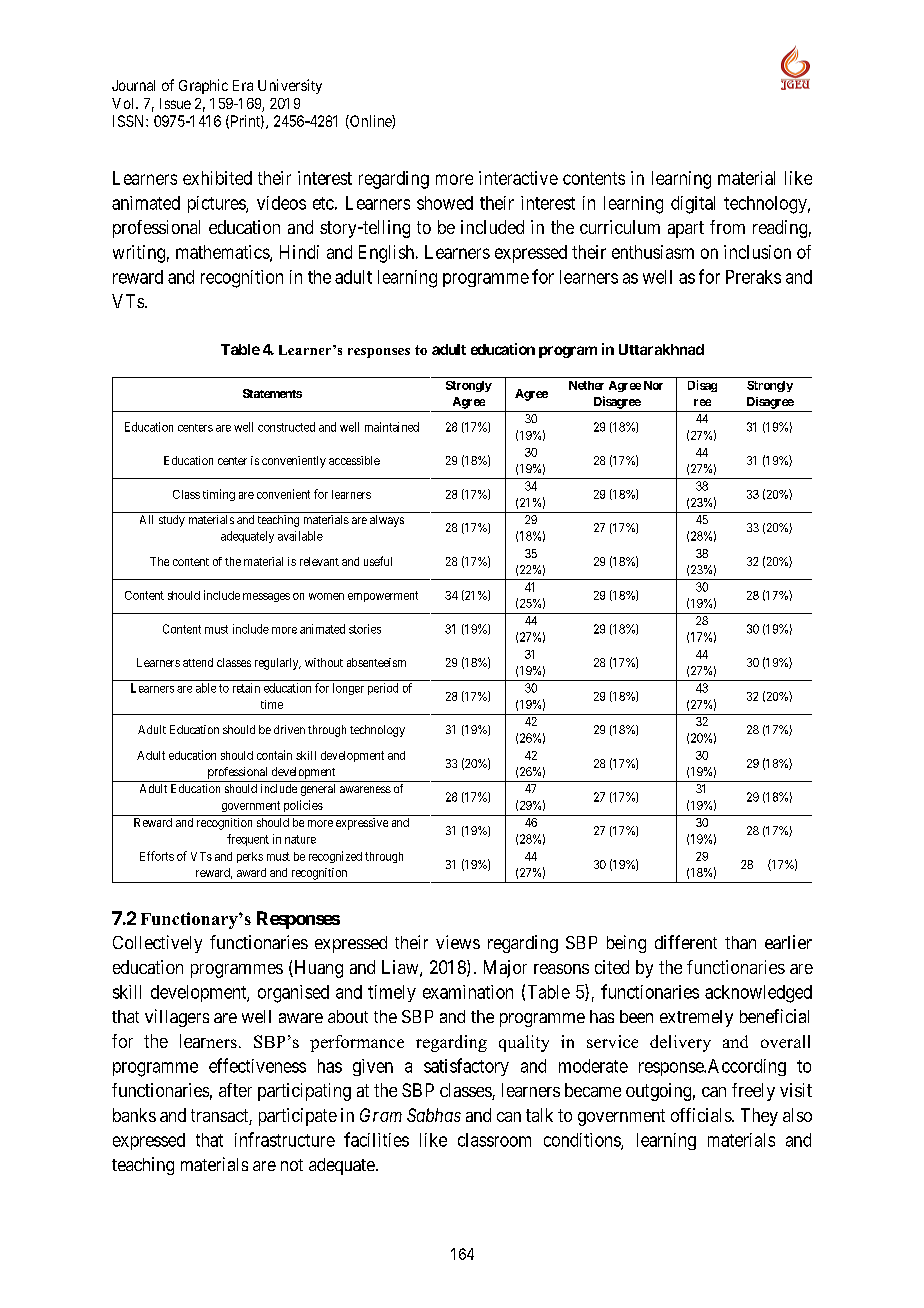 This screenshot has width=924, height=1308. Describe the element at coordinates (175, 103) in the screenshot. I see `Issue` at that location.
